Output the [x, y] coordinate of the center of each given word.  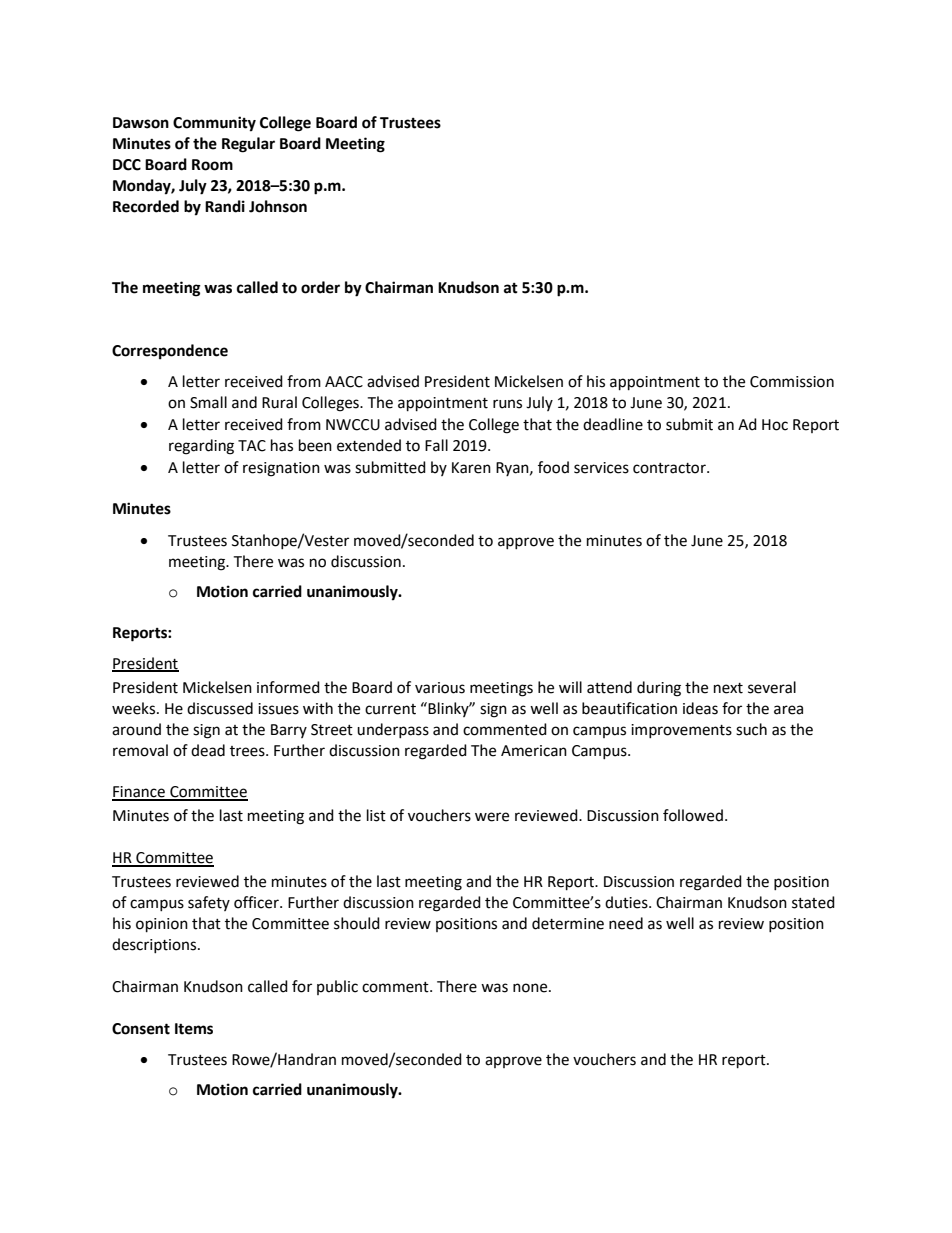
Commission [792, 382]
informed [288, 687]
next [728, 688]
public [337, 987]
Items [194, 1029]
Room [212, 165]
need [626, 923]
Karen [471, 468]
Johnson [278, 206]
